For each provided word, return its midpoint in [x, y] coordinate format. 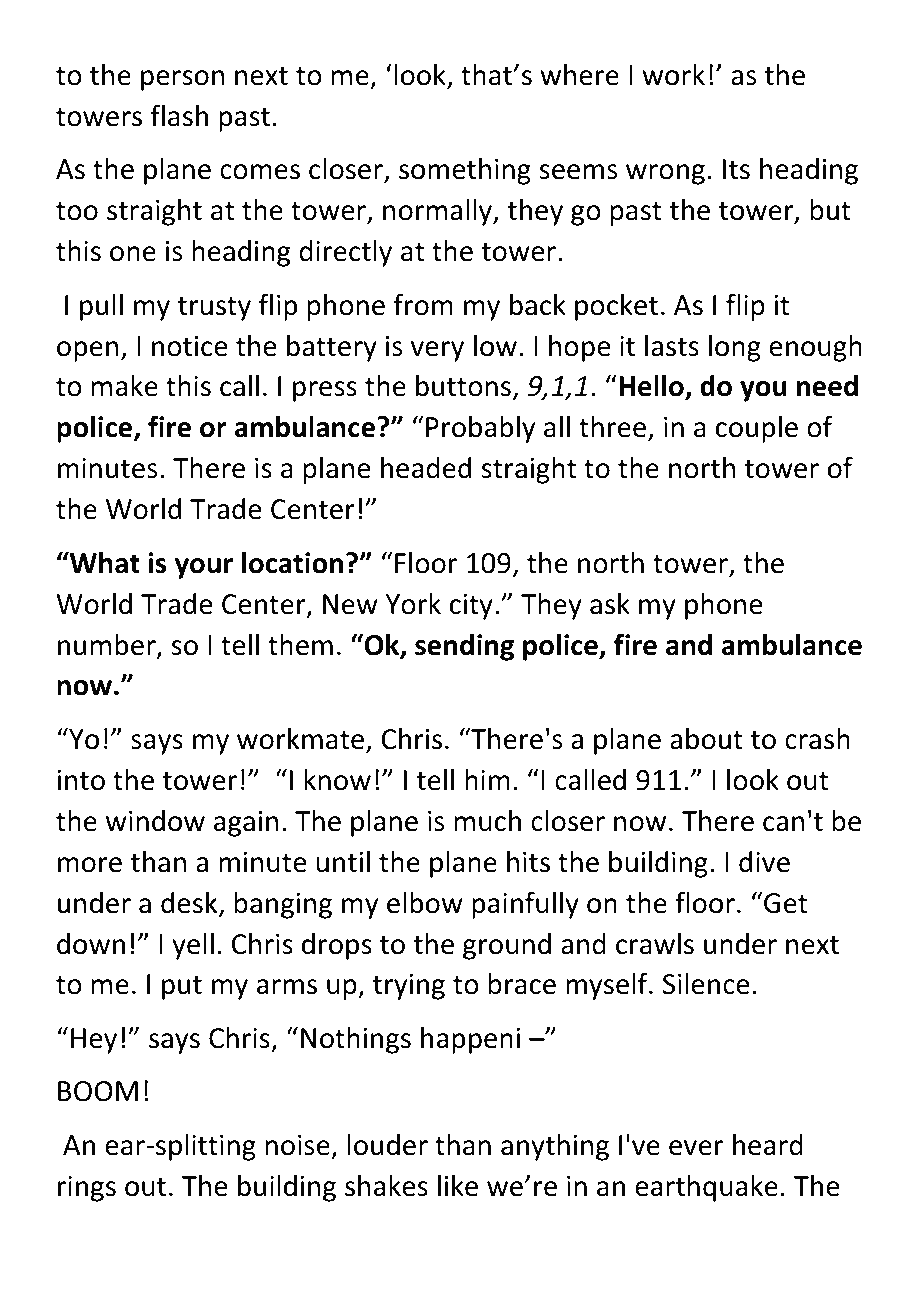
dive [764, 862]
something [465, 171]
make [125, 386]
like [458, 1186]
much [488, 821]
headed [426, 468]
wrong [665, 174]
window [155, 821]
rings [87, 1189]
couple [757, 429]
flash [179, 115]
